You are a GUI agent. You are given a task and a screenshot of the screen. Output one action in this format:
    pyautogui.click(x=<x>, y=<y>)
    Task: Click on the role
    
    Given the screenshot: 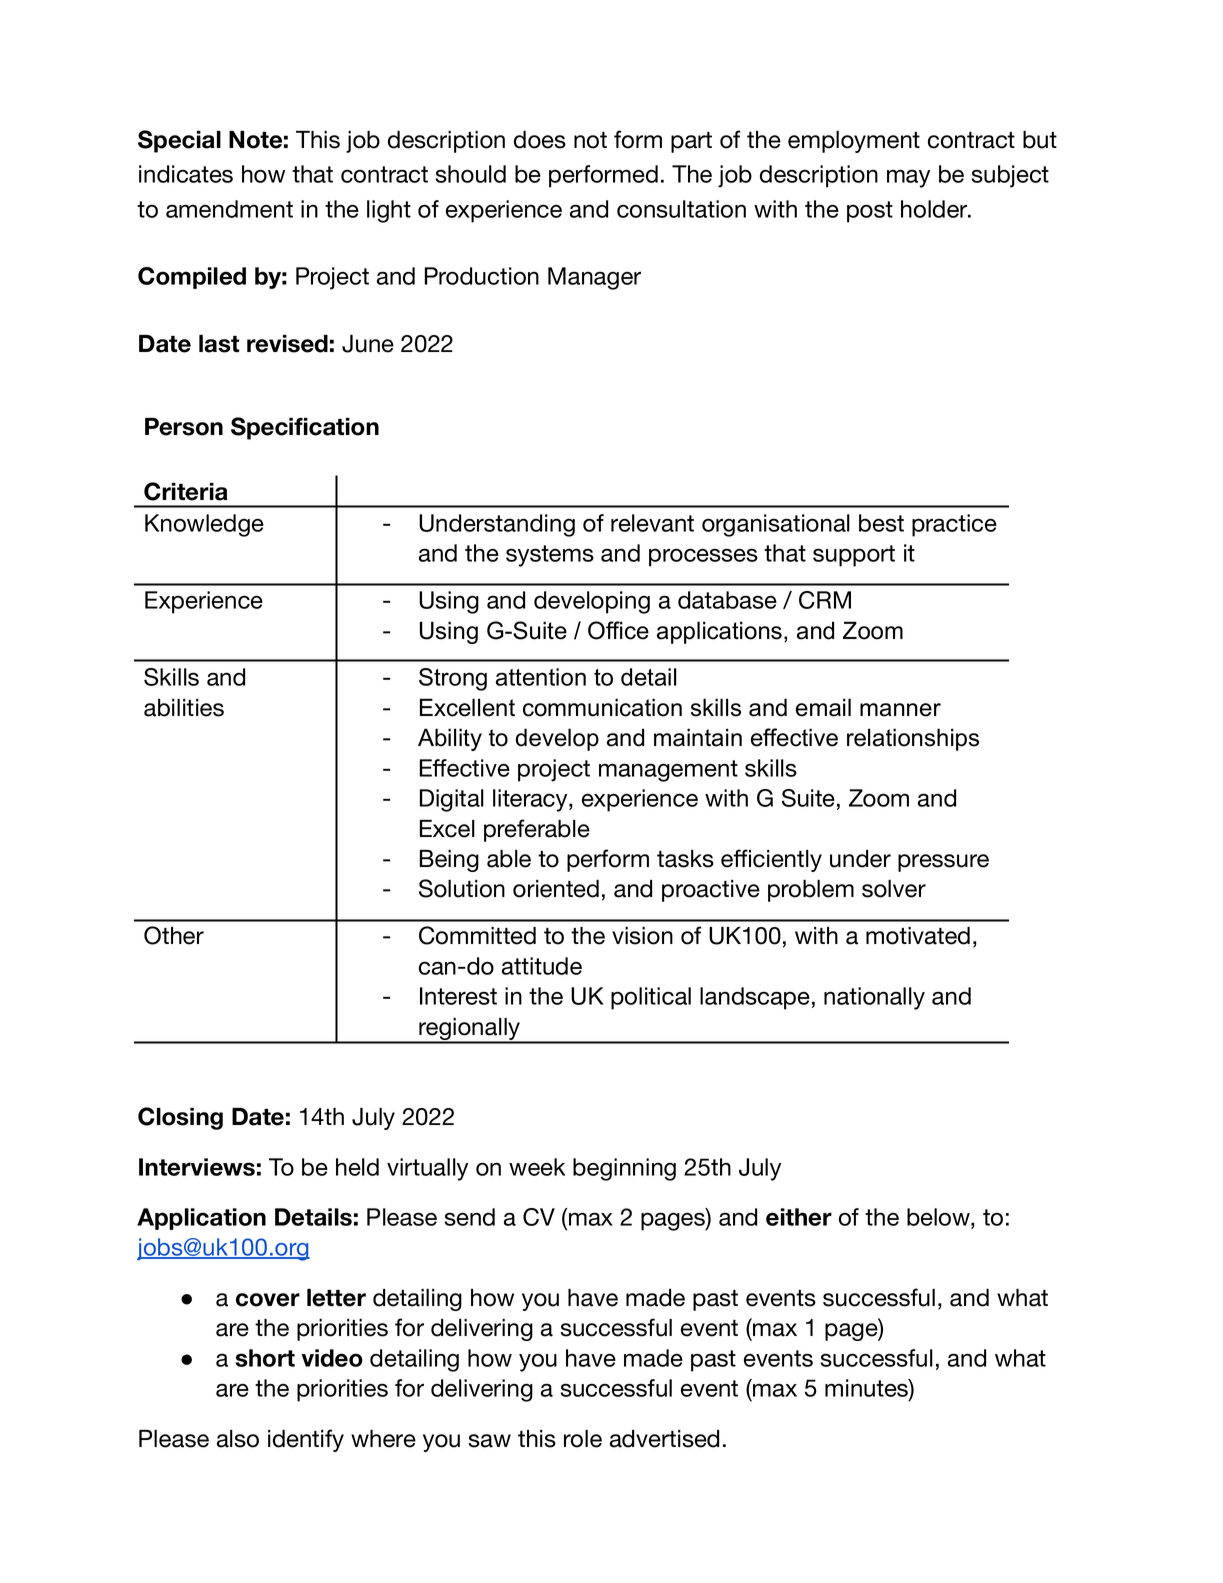 What is the action you would take?
    pyautogui.click(x=583, y=1439)
